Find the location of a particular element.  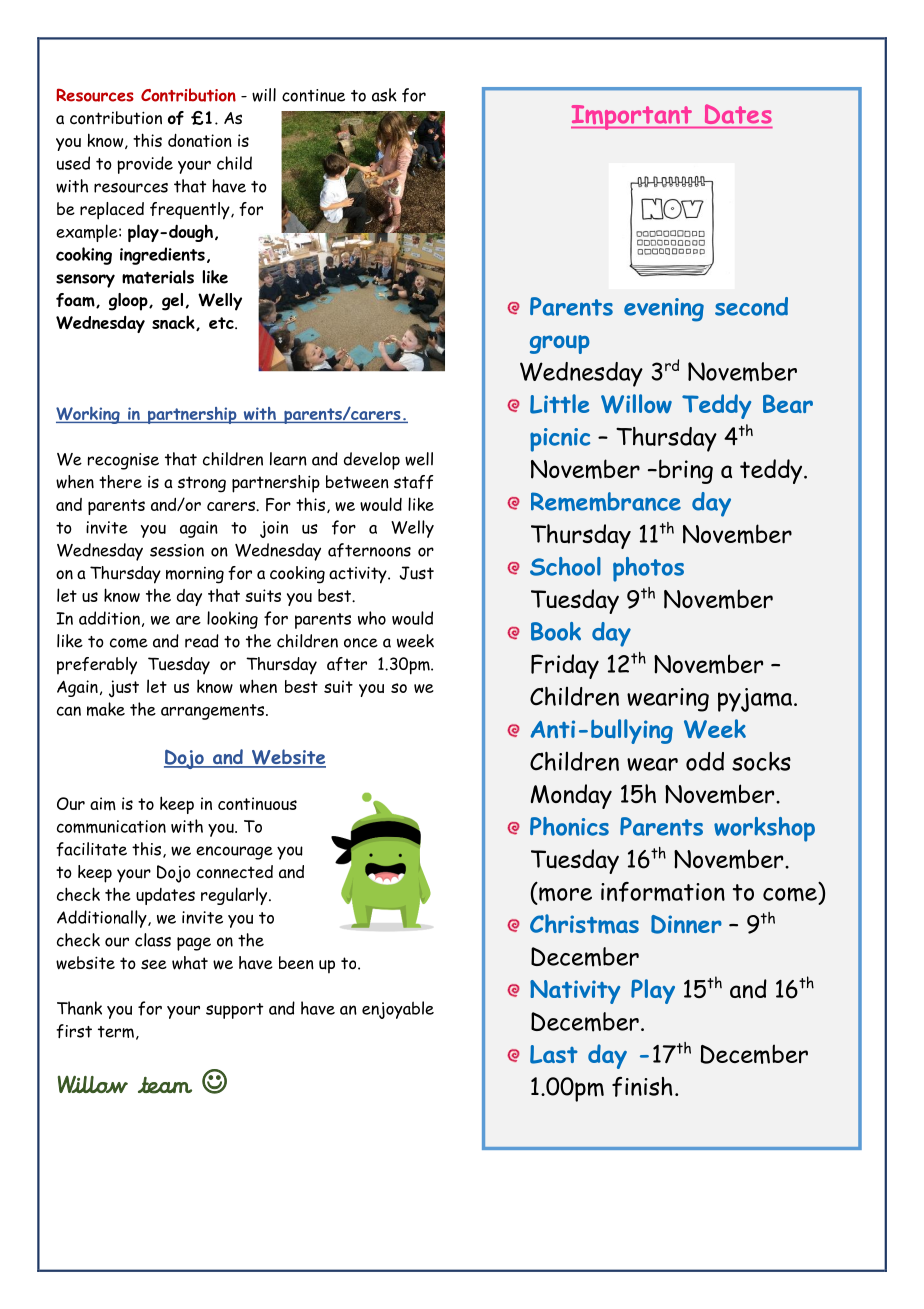

Monday is located at coordinates (571, 796).
